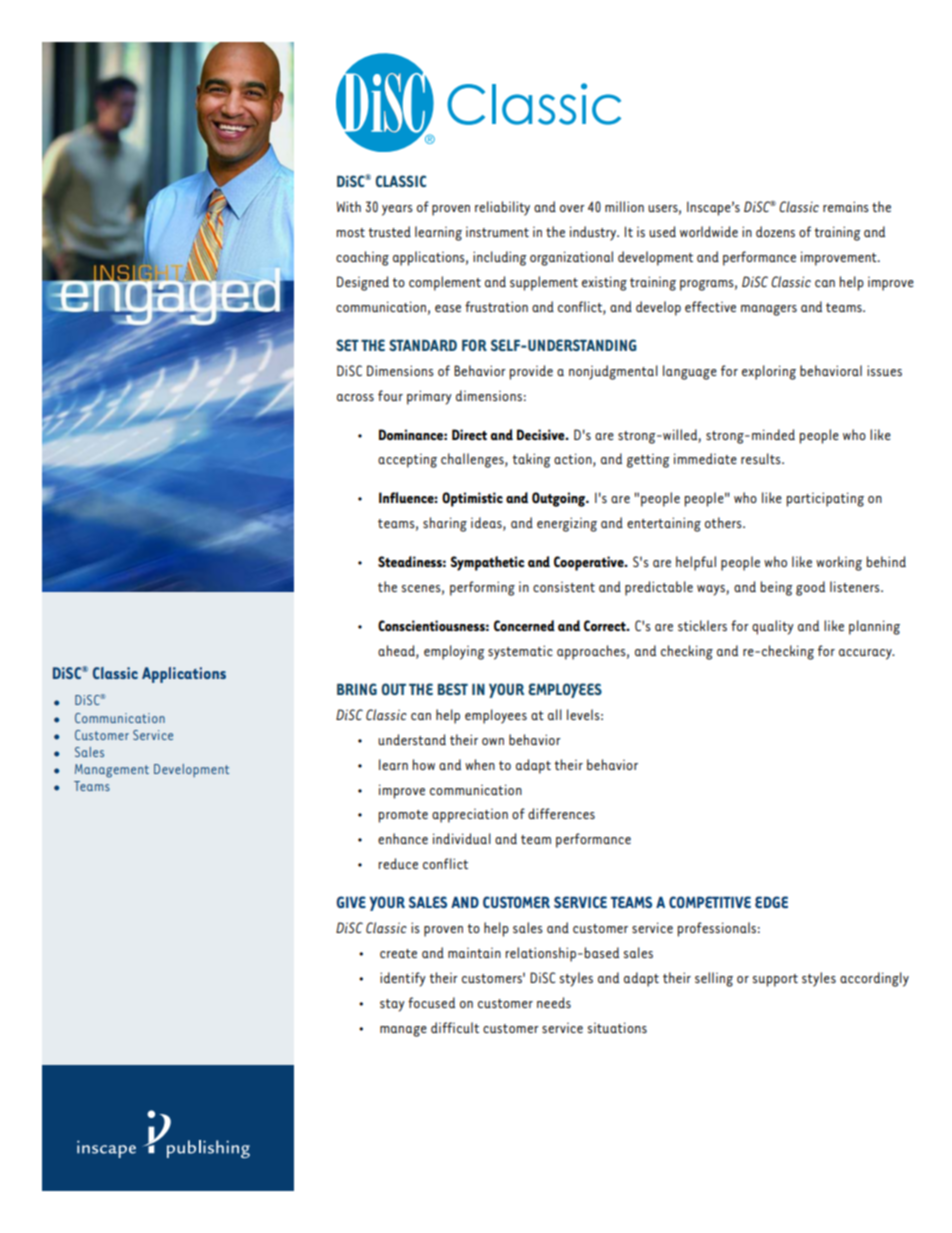 The image size is (952, 1233). What do you see at coordinates (389, 231) in the screenshot?
I see `trusted` at bounding box center [389, 231].
